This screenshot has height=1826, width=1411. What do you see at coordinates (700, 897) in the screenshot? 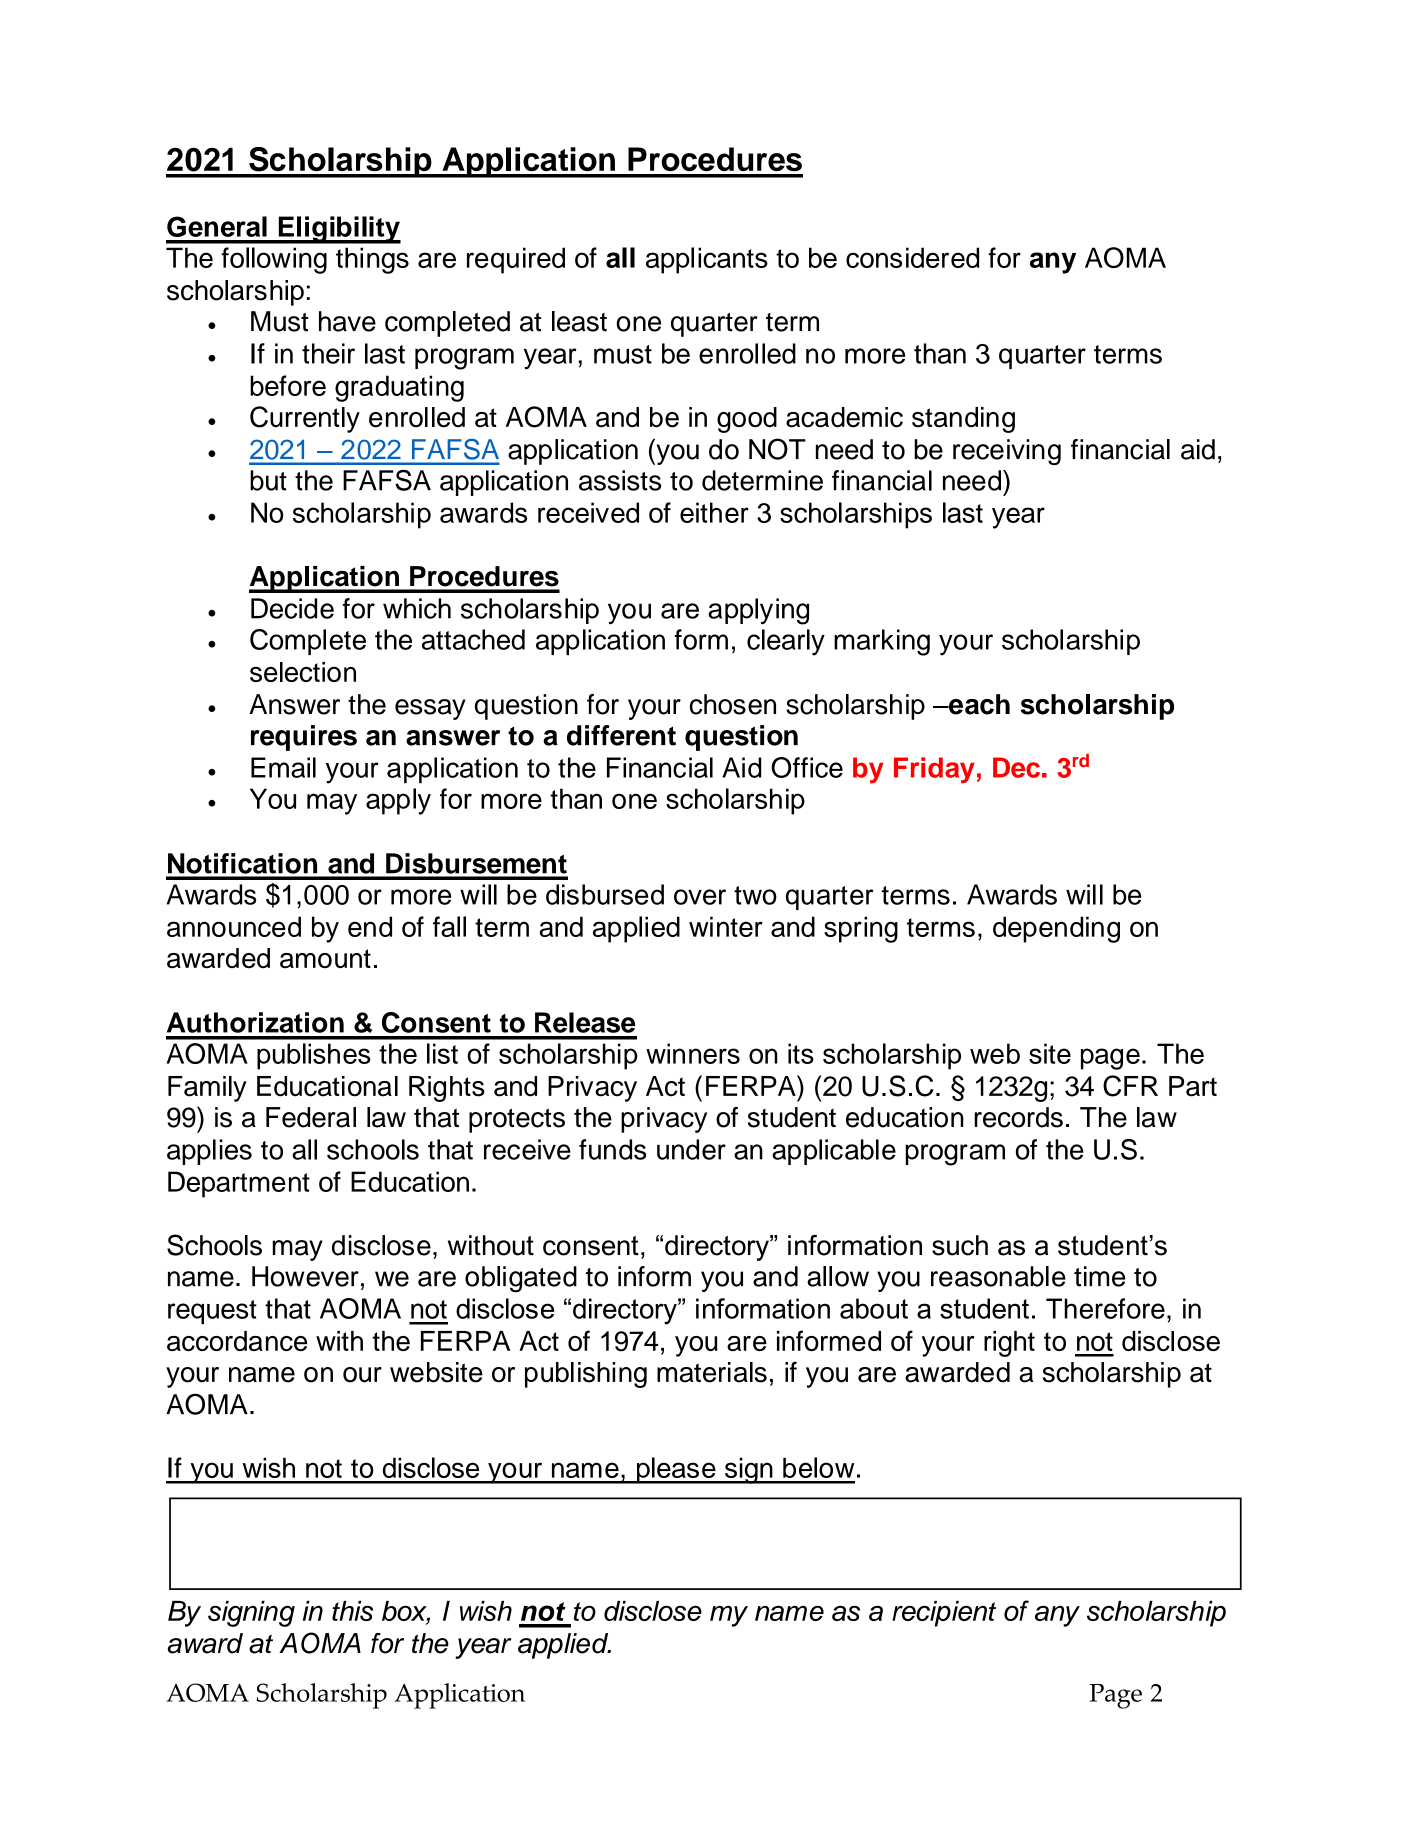
I see `over` at bounding box center [700, 897].
